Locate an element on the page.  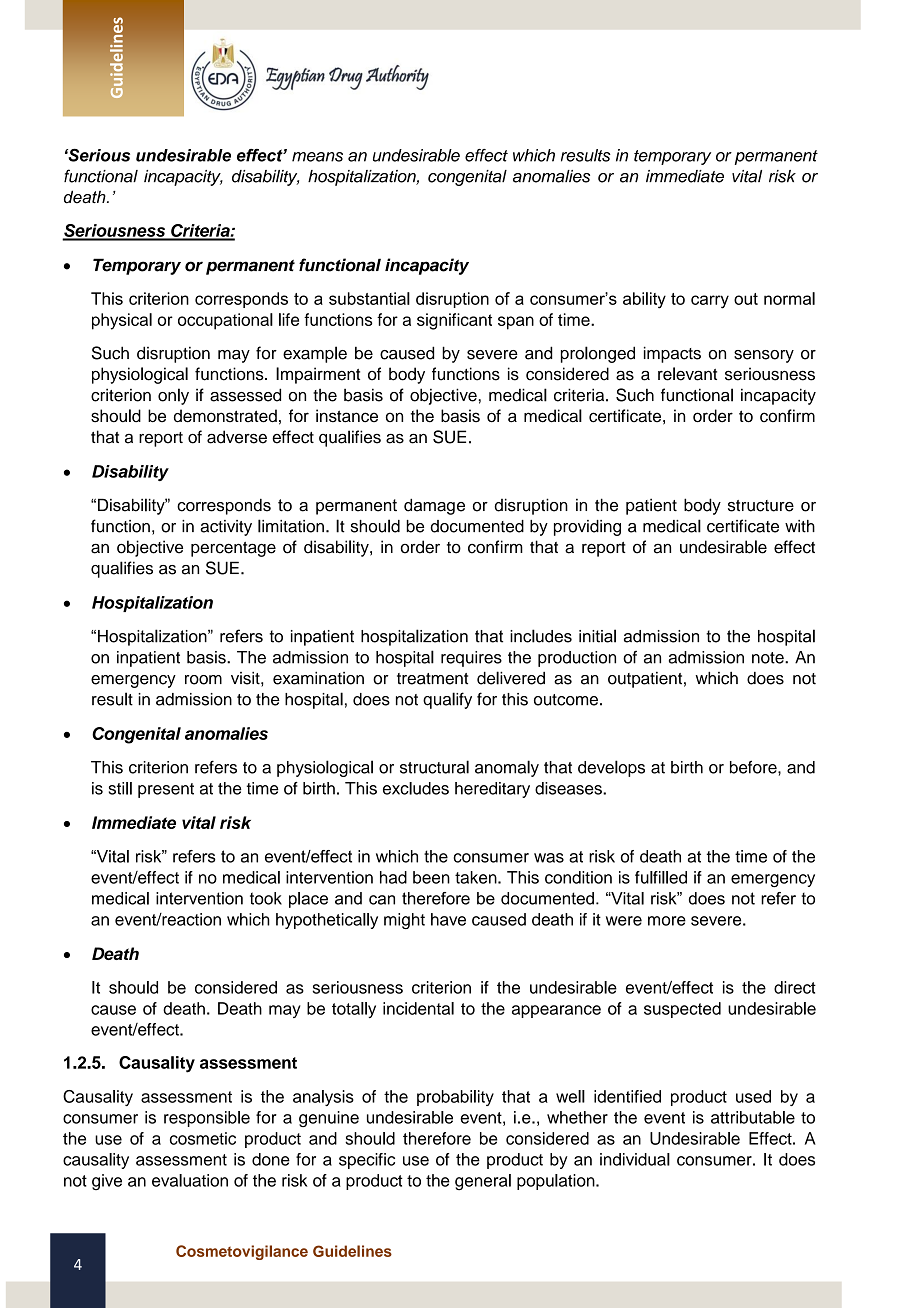
note is located at coordinates (769, 658).
